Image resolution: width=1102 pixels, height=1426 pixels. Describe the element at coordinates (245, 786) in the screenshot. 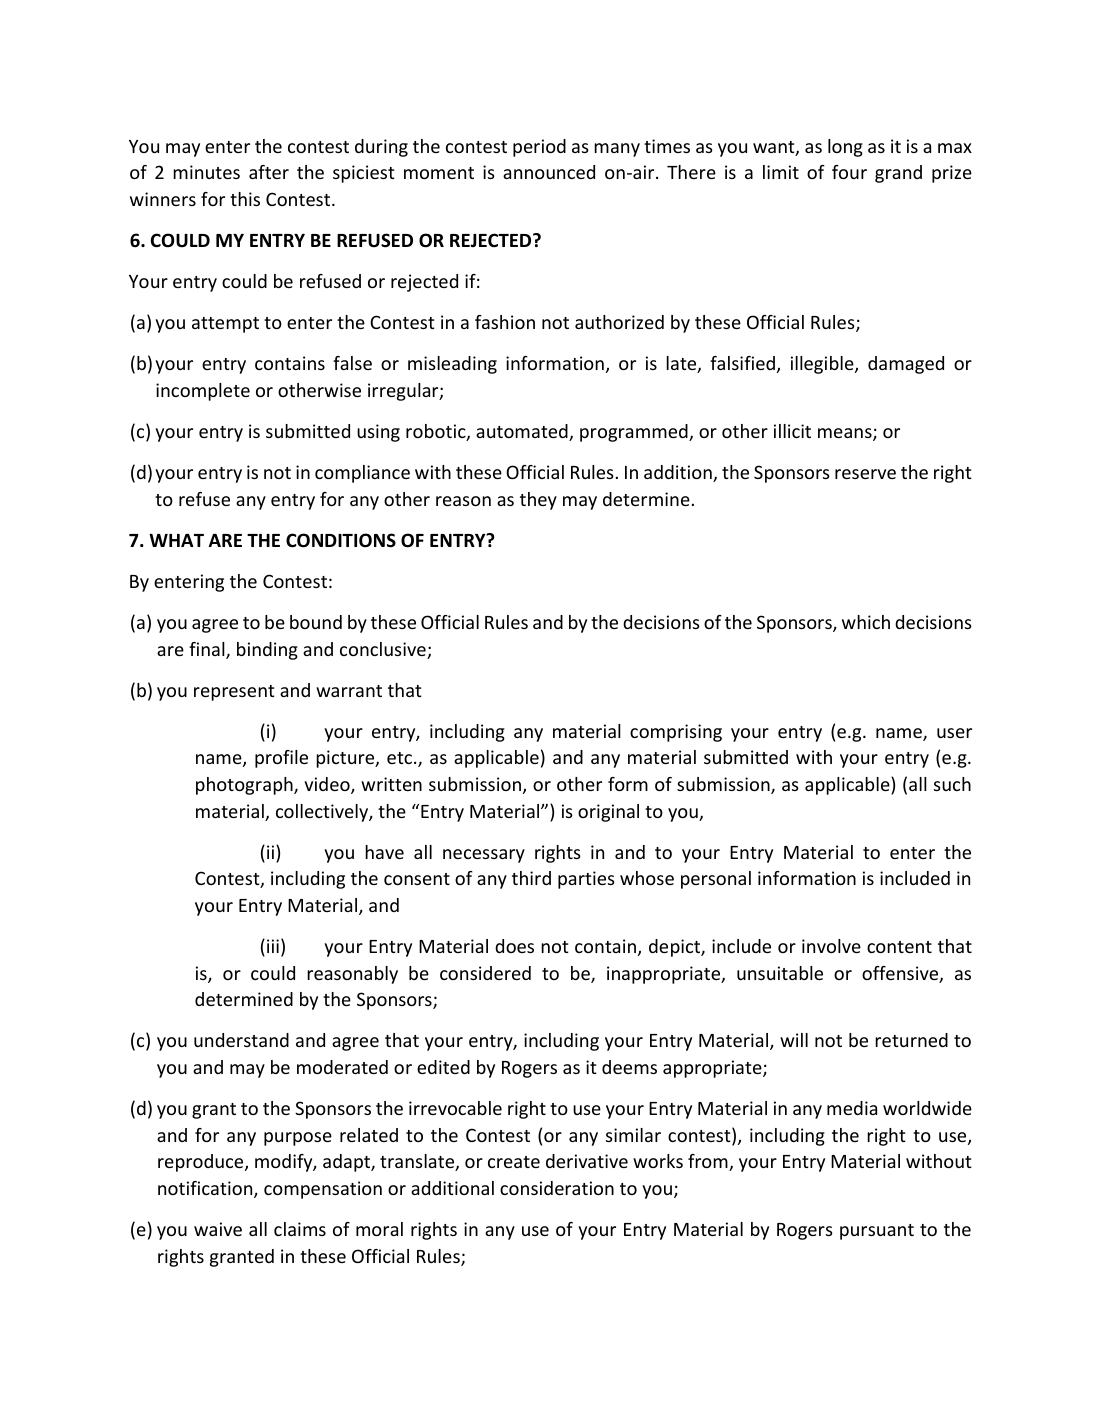

I see `photograph` at that location.
